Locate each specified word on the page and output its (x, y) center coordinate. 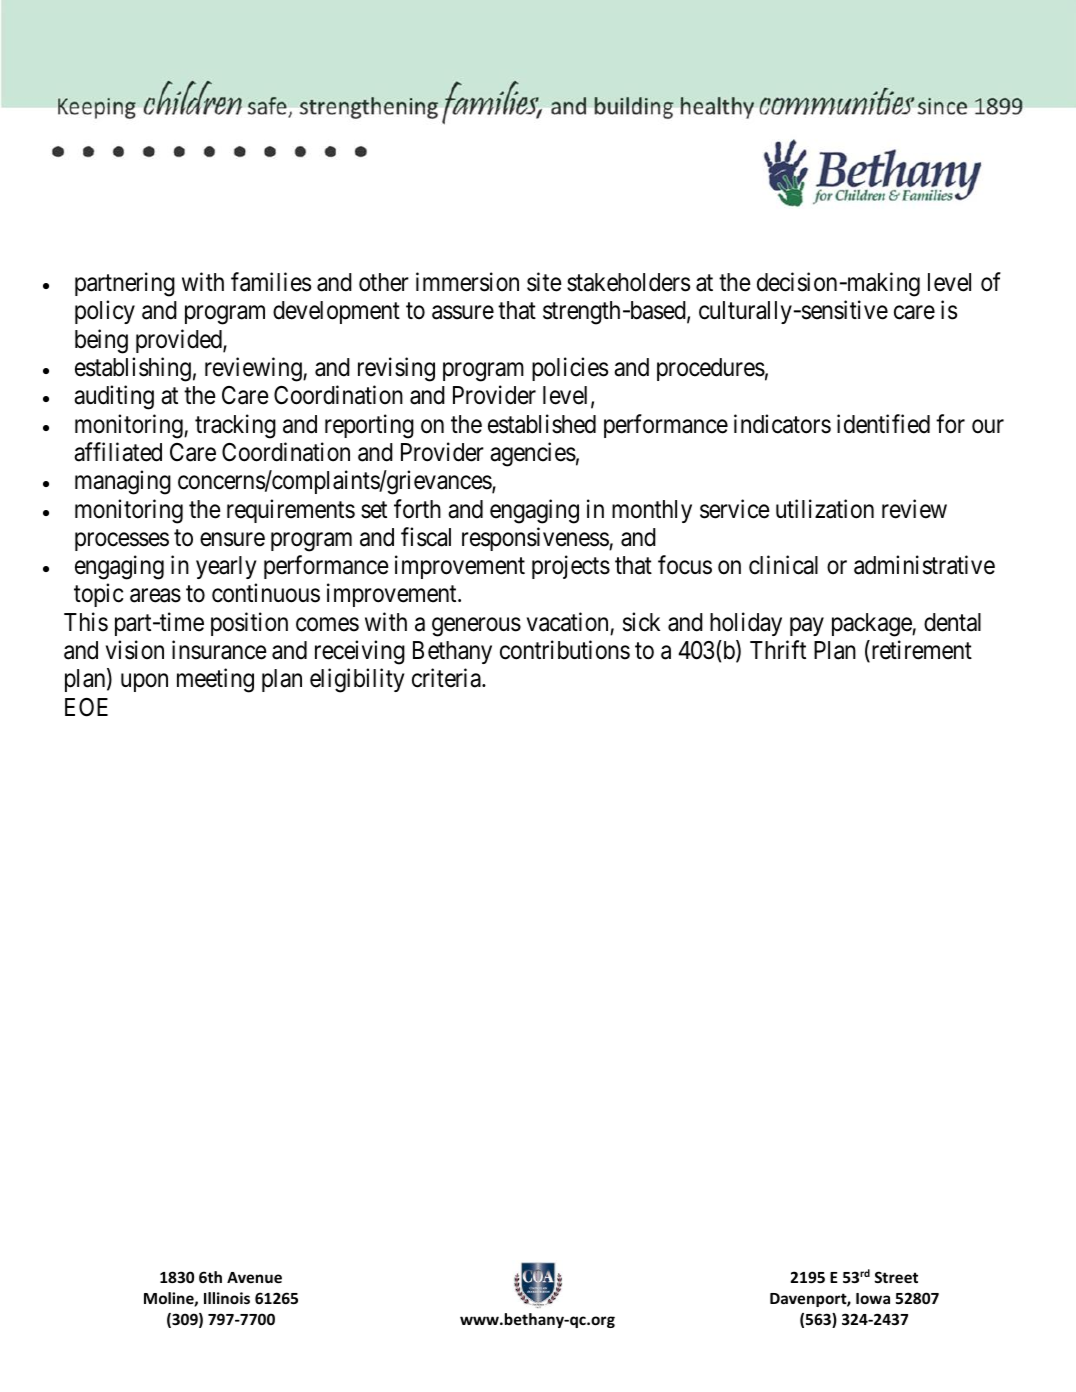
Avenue (254, 1277)
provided (180, 341)
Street (896, 1277)
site (544, 282)
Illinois (227, 1298)
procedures (711, 369)
